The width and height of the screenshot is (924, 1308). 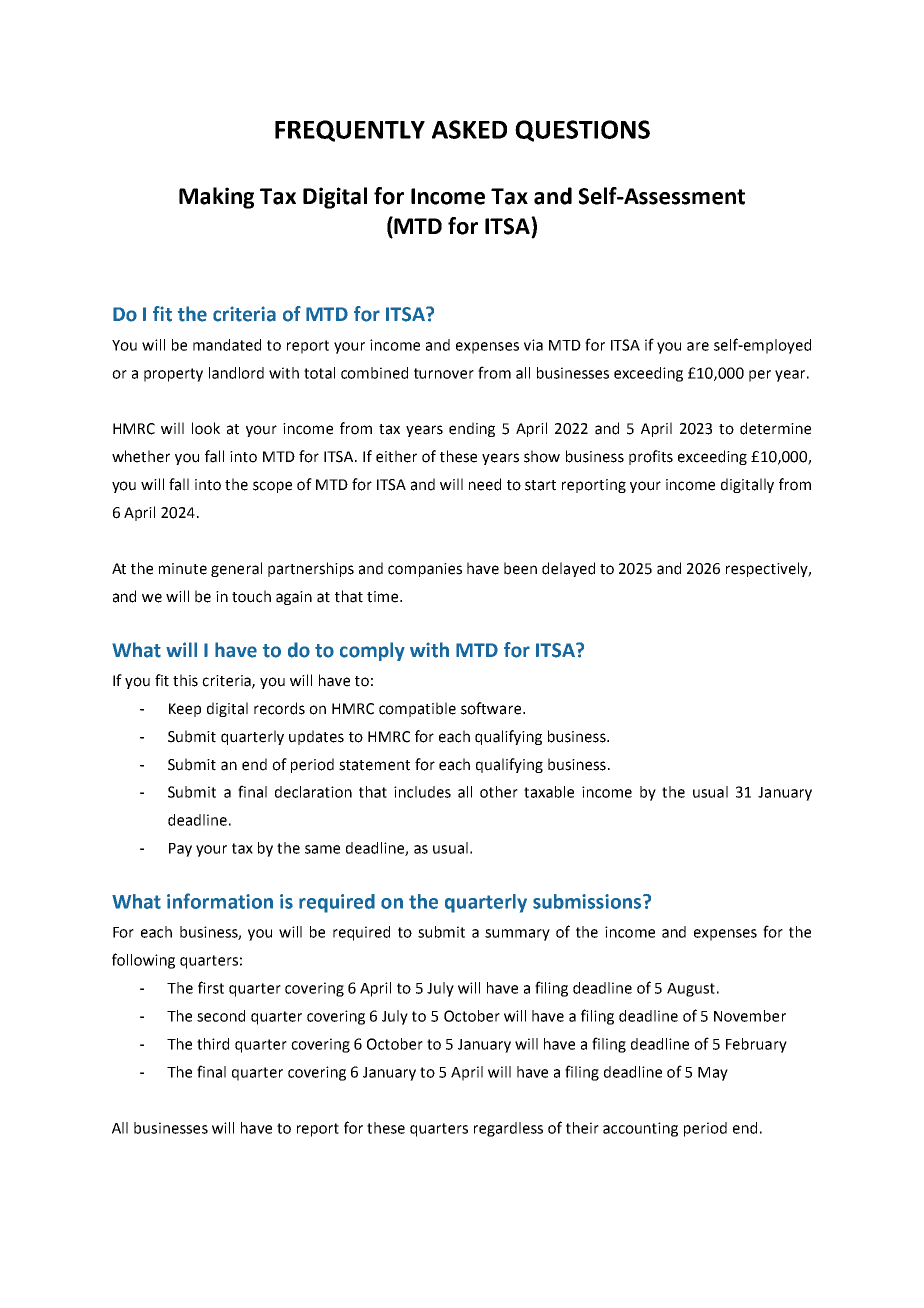 I want to click on Making, so click(x=216, y=198).
